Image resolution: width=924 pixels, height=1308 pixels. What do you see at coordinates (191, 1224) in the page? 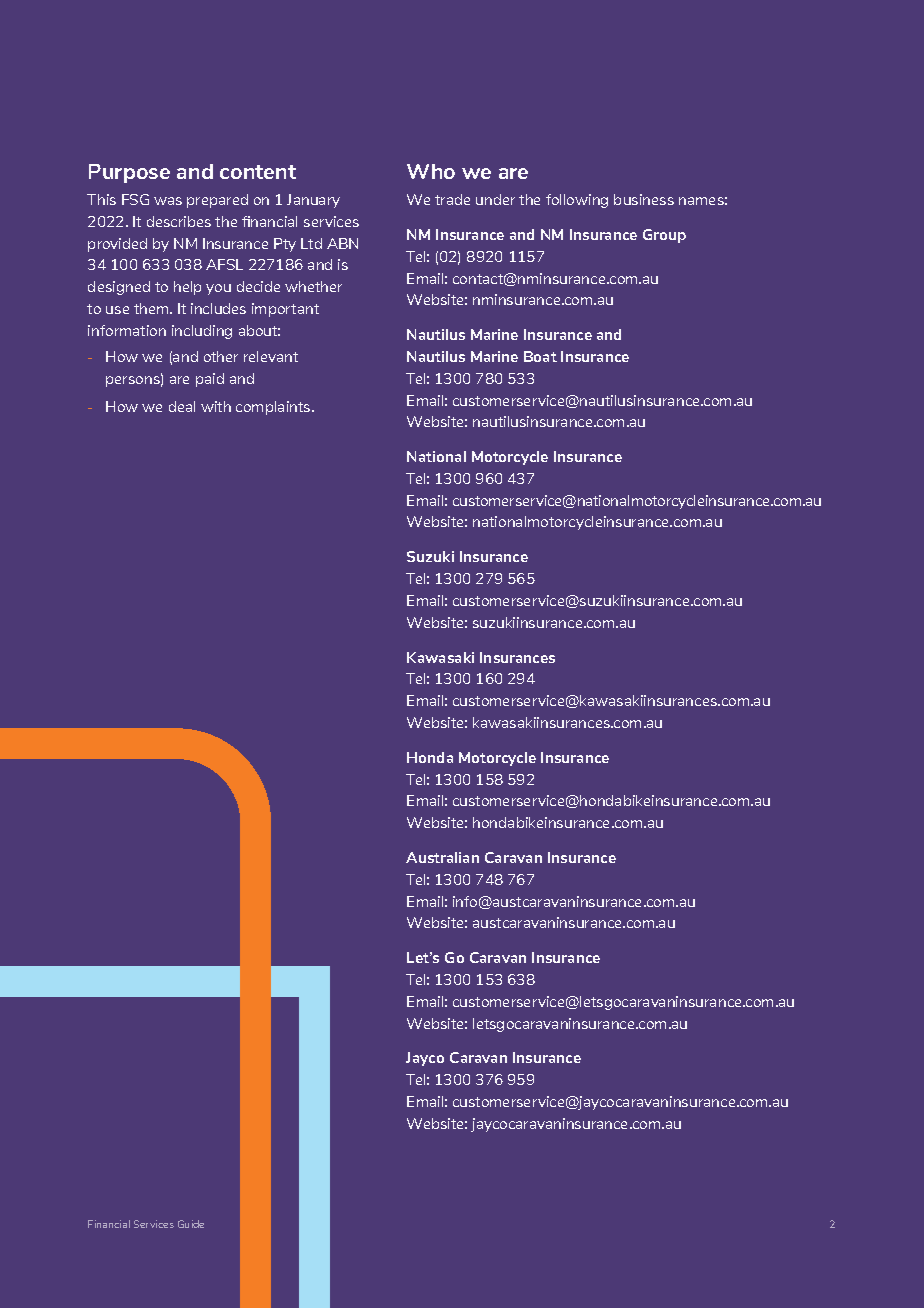
I see `Guide` at bounding box center [191, 1224].
